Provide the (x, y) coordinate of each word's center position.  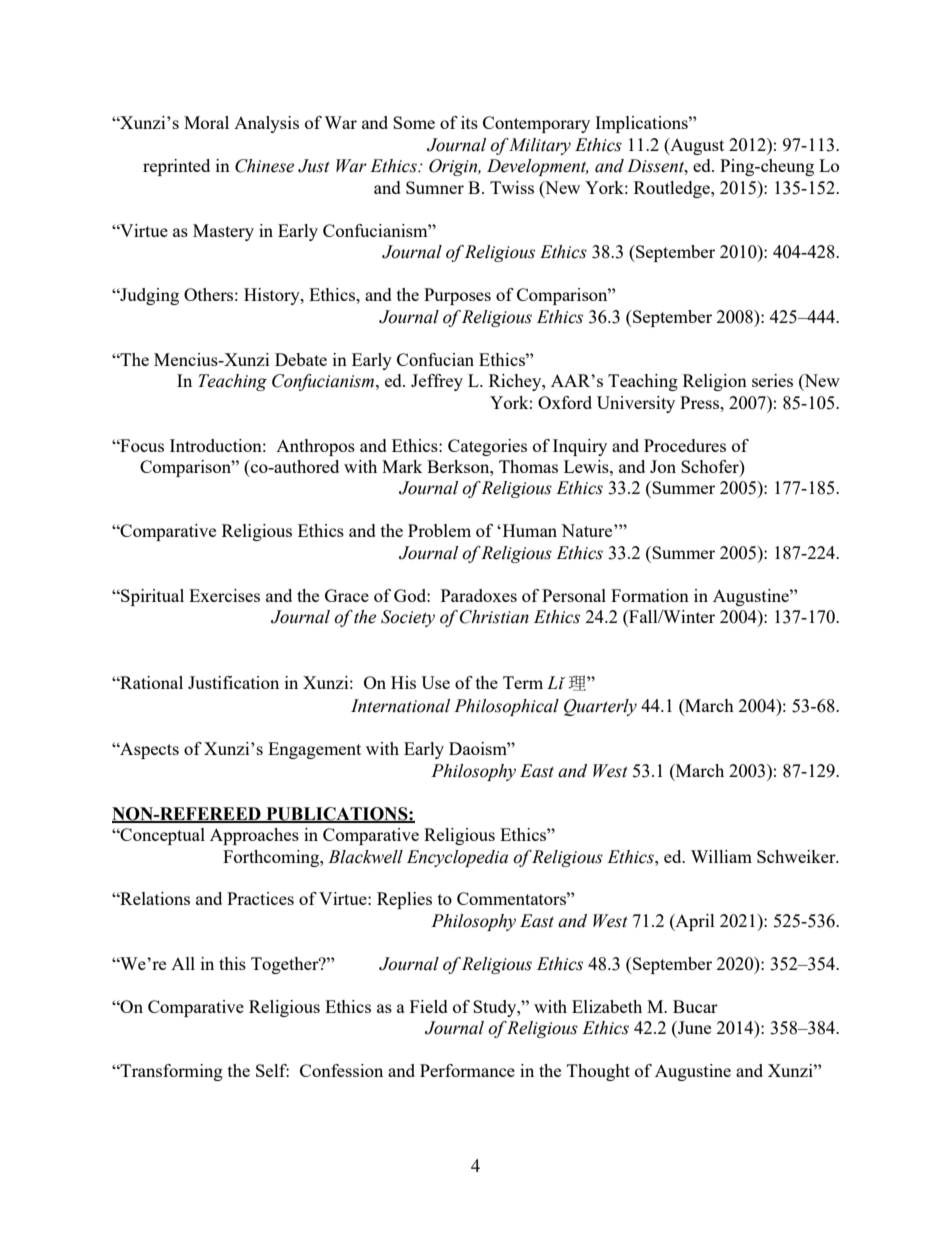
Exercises (224, 595)
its (469, 122)
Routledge (673, 189)
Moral (206, 122)
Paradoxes (479, 595)
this (232, 963)
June (693, 1027)
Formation (650, 595)
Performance (467, 1070)
